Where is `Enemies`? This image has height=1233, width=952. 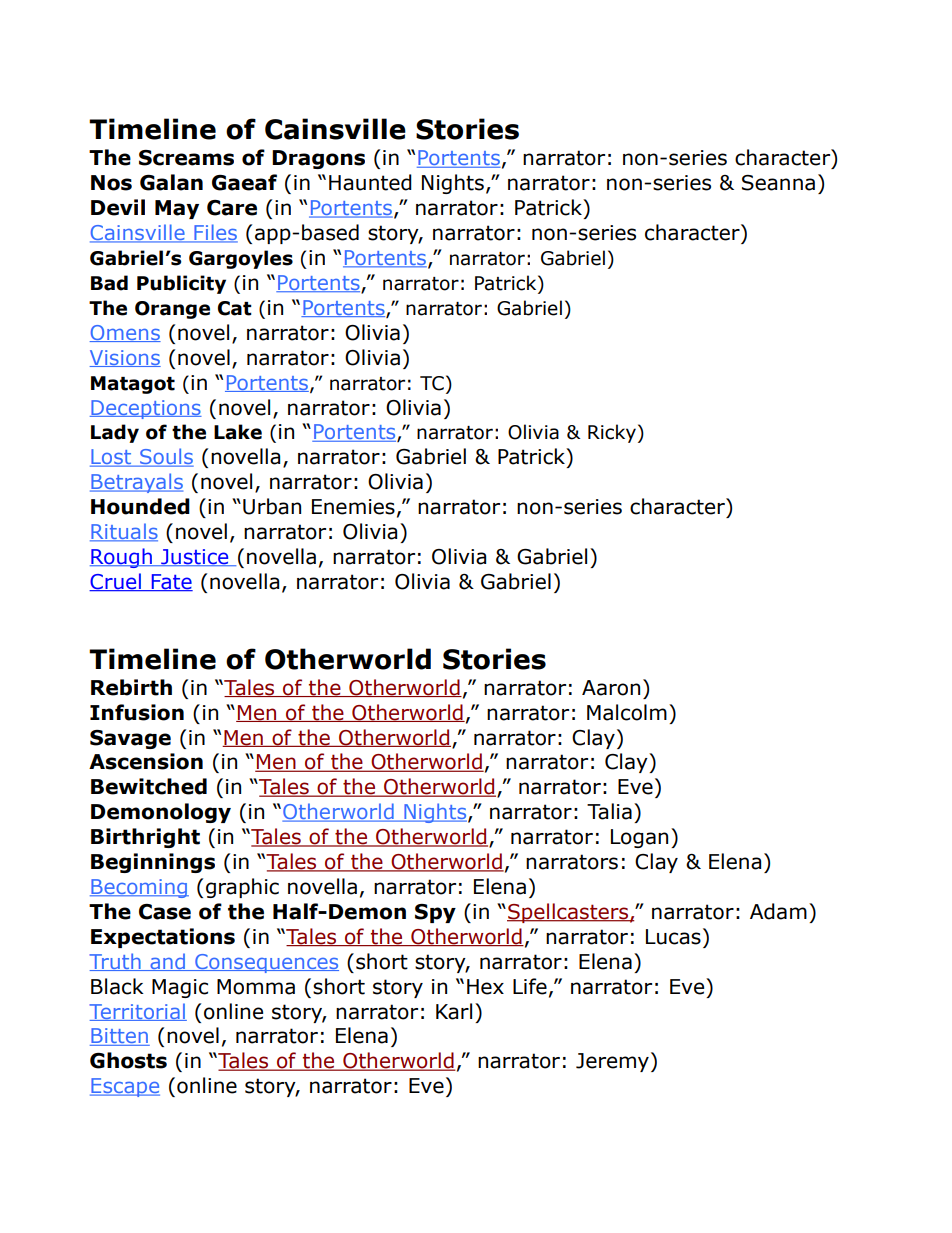 Enemies is located at coordinates (353, 507).
